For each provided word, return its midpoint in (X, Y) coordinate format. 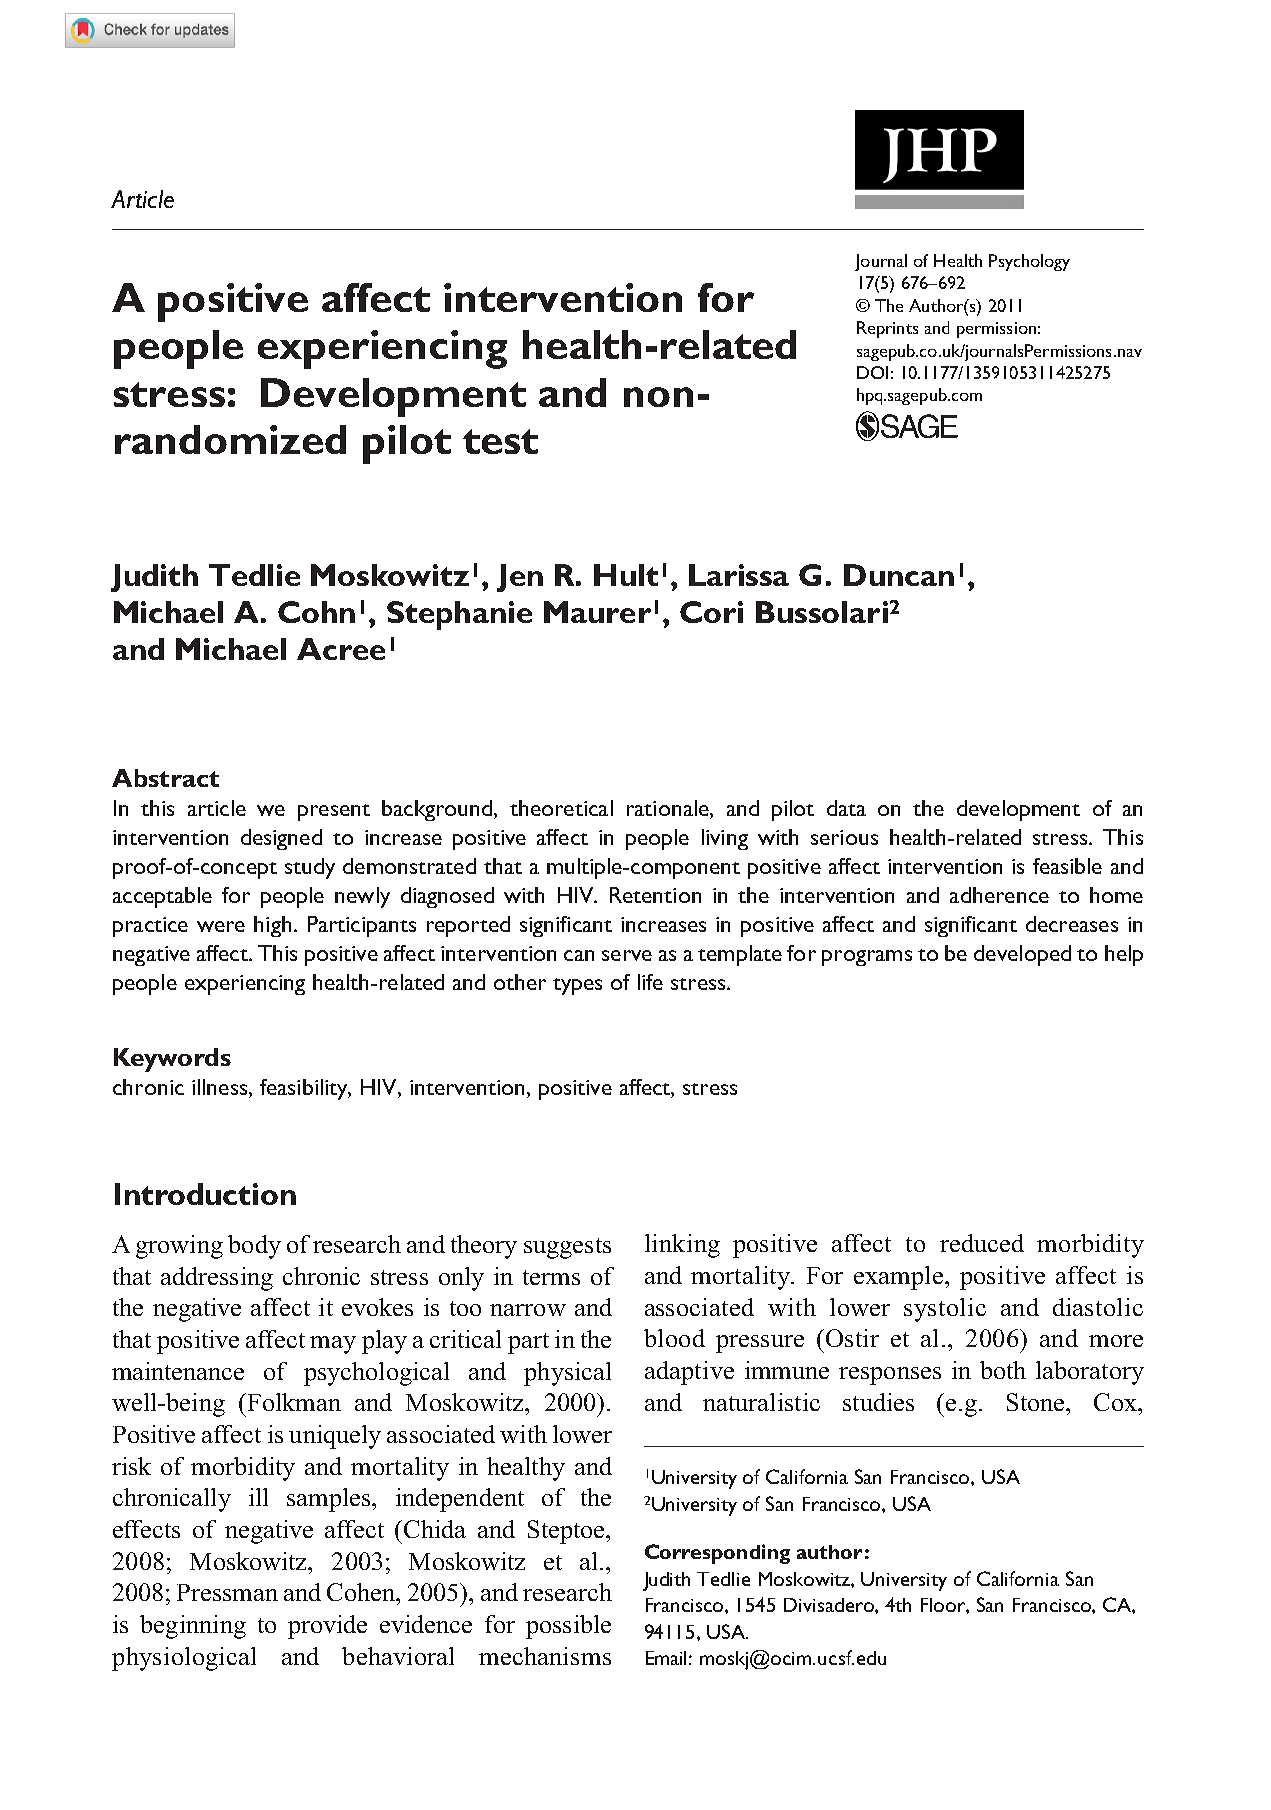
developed (1022, 955)
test (500, 441)
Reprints (887, 329)
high (272, 926)
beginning (193, 1627)
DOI (872, 372)
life (650, 982)
